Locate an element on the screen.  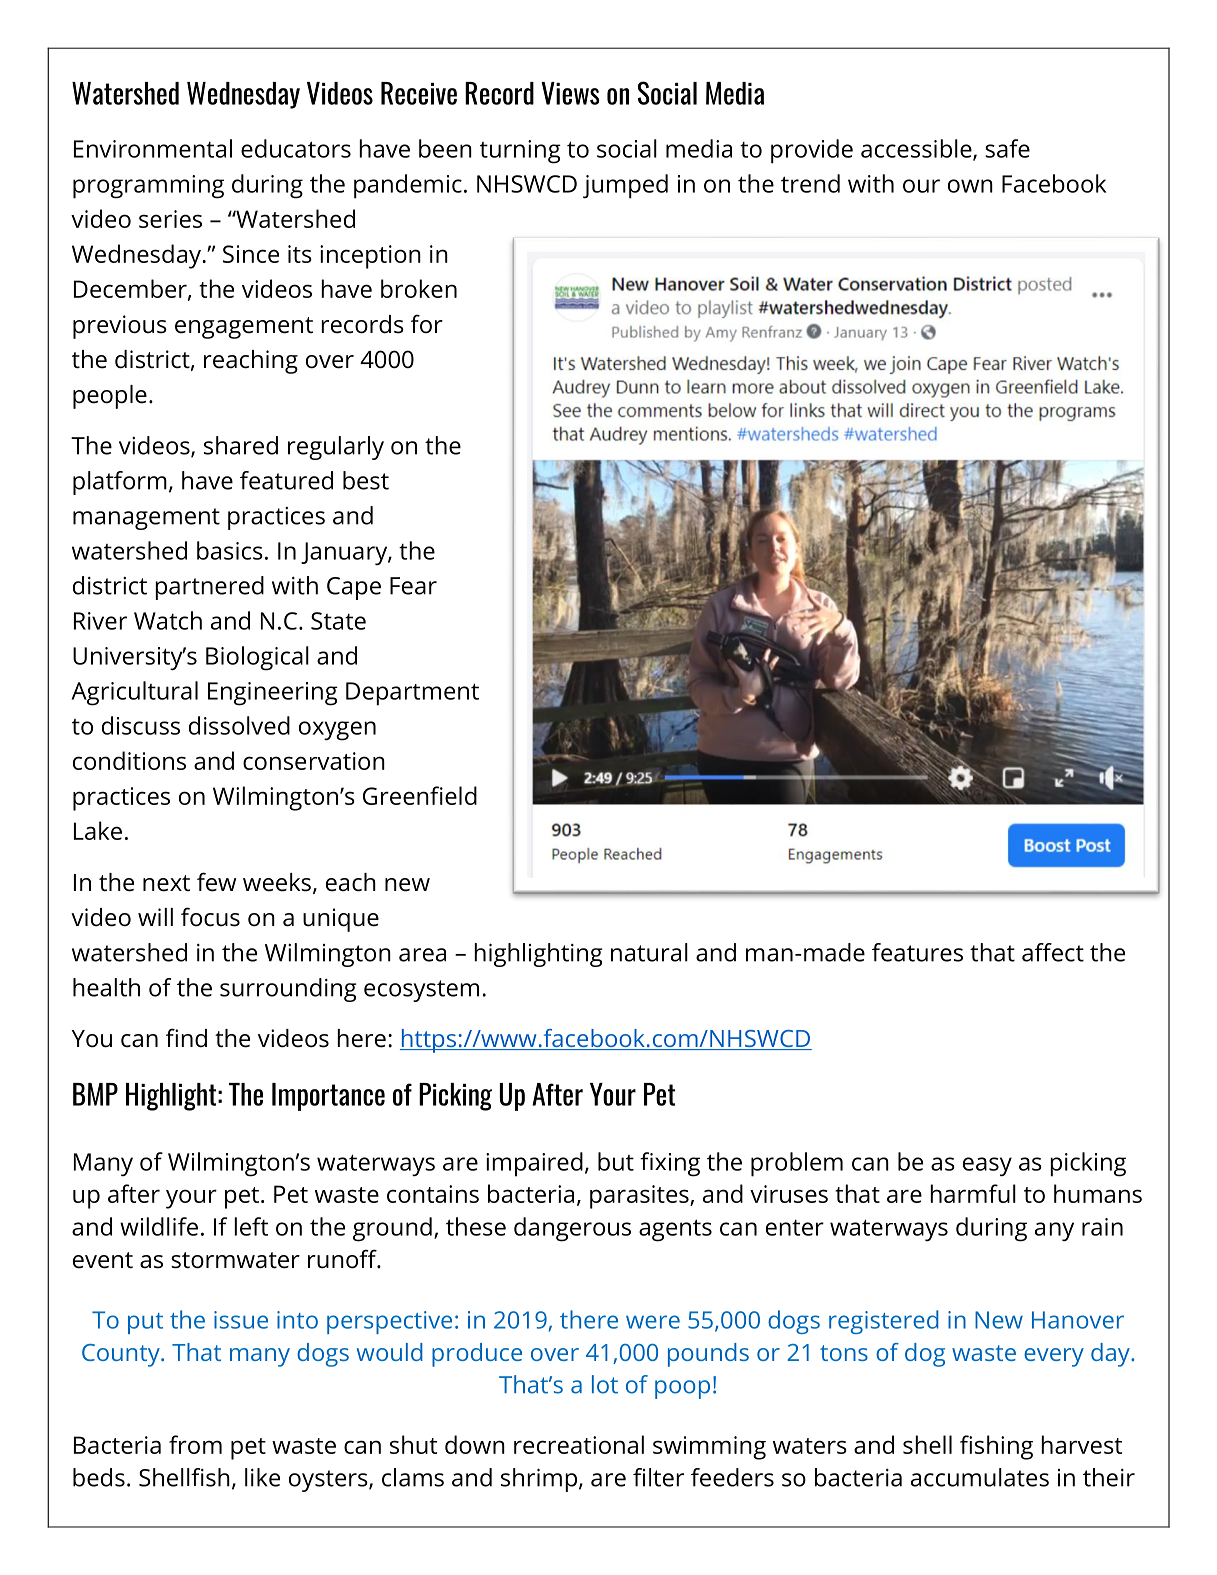
recreational is located at coordinates (579, 1444).
